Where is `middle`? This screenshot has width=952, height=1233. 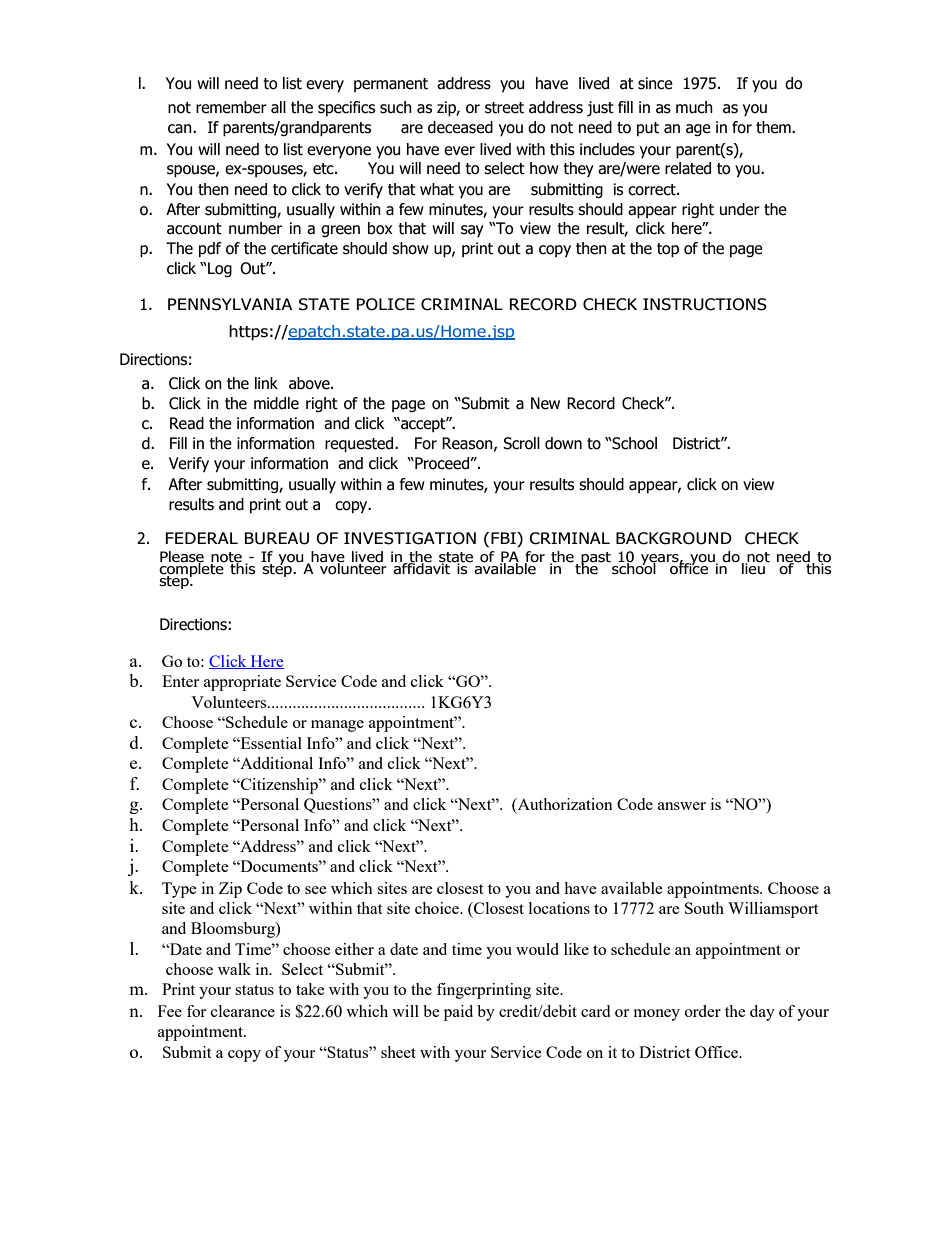
middle is located at coordinates (276, 403).
